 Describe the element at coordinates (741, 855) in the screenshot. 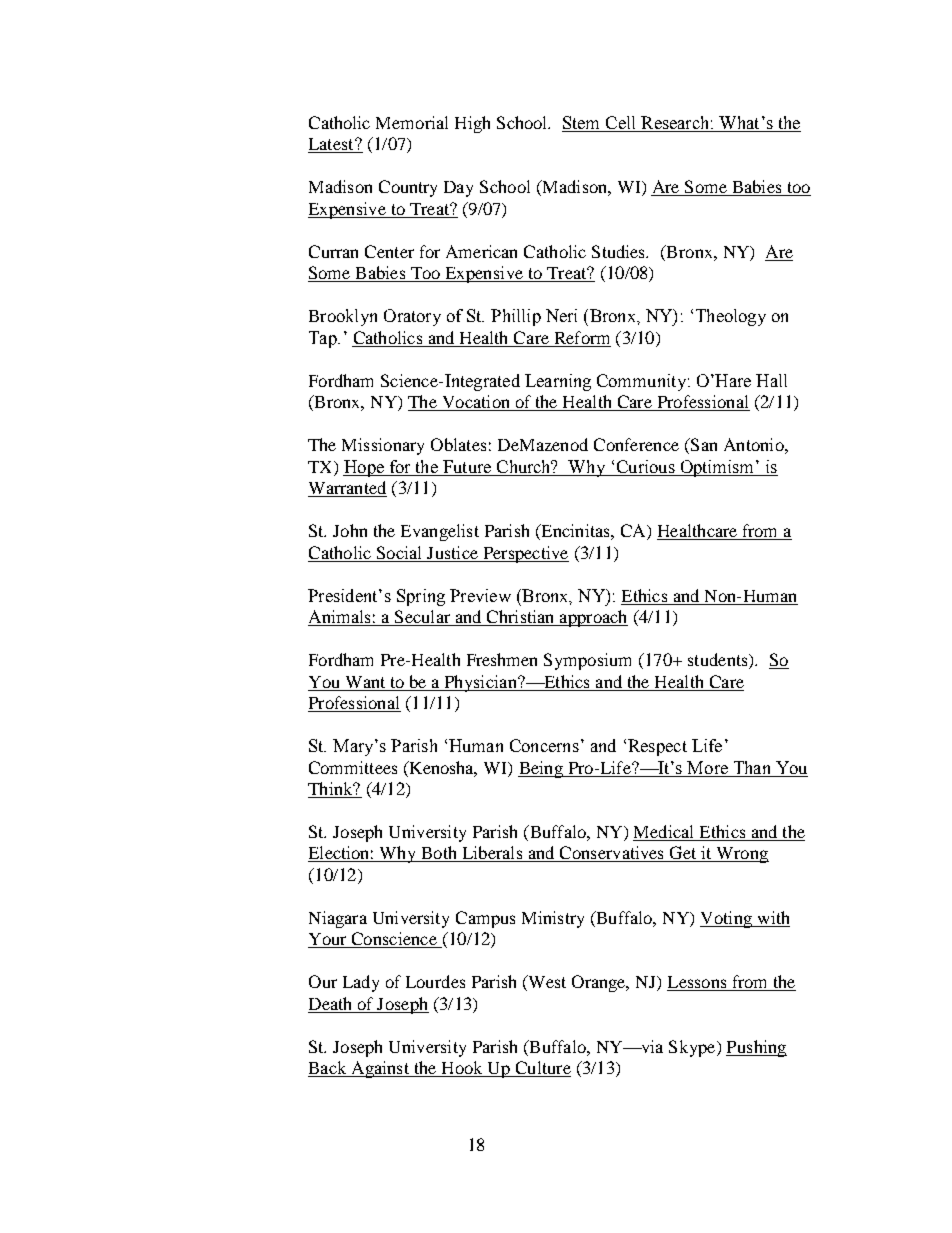

I see `Wrong` at that location.
